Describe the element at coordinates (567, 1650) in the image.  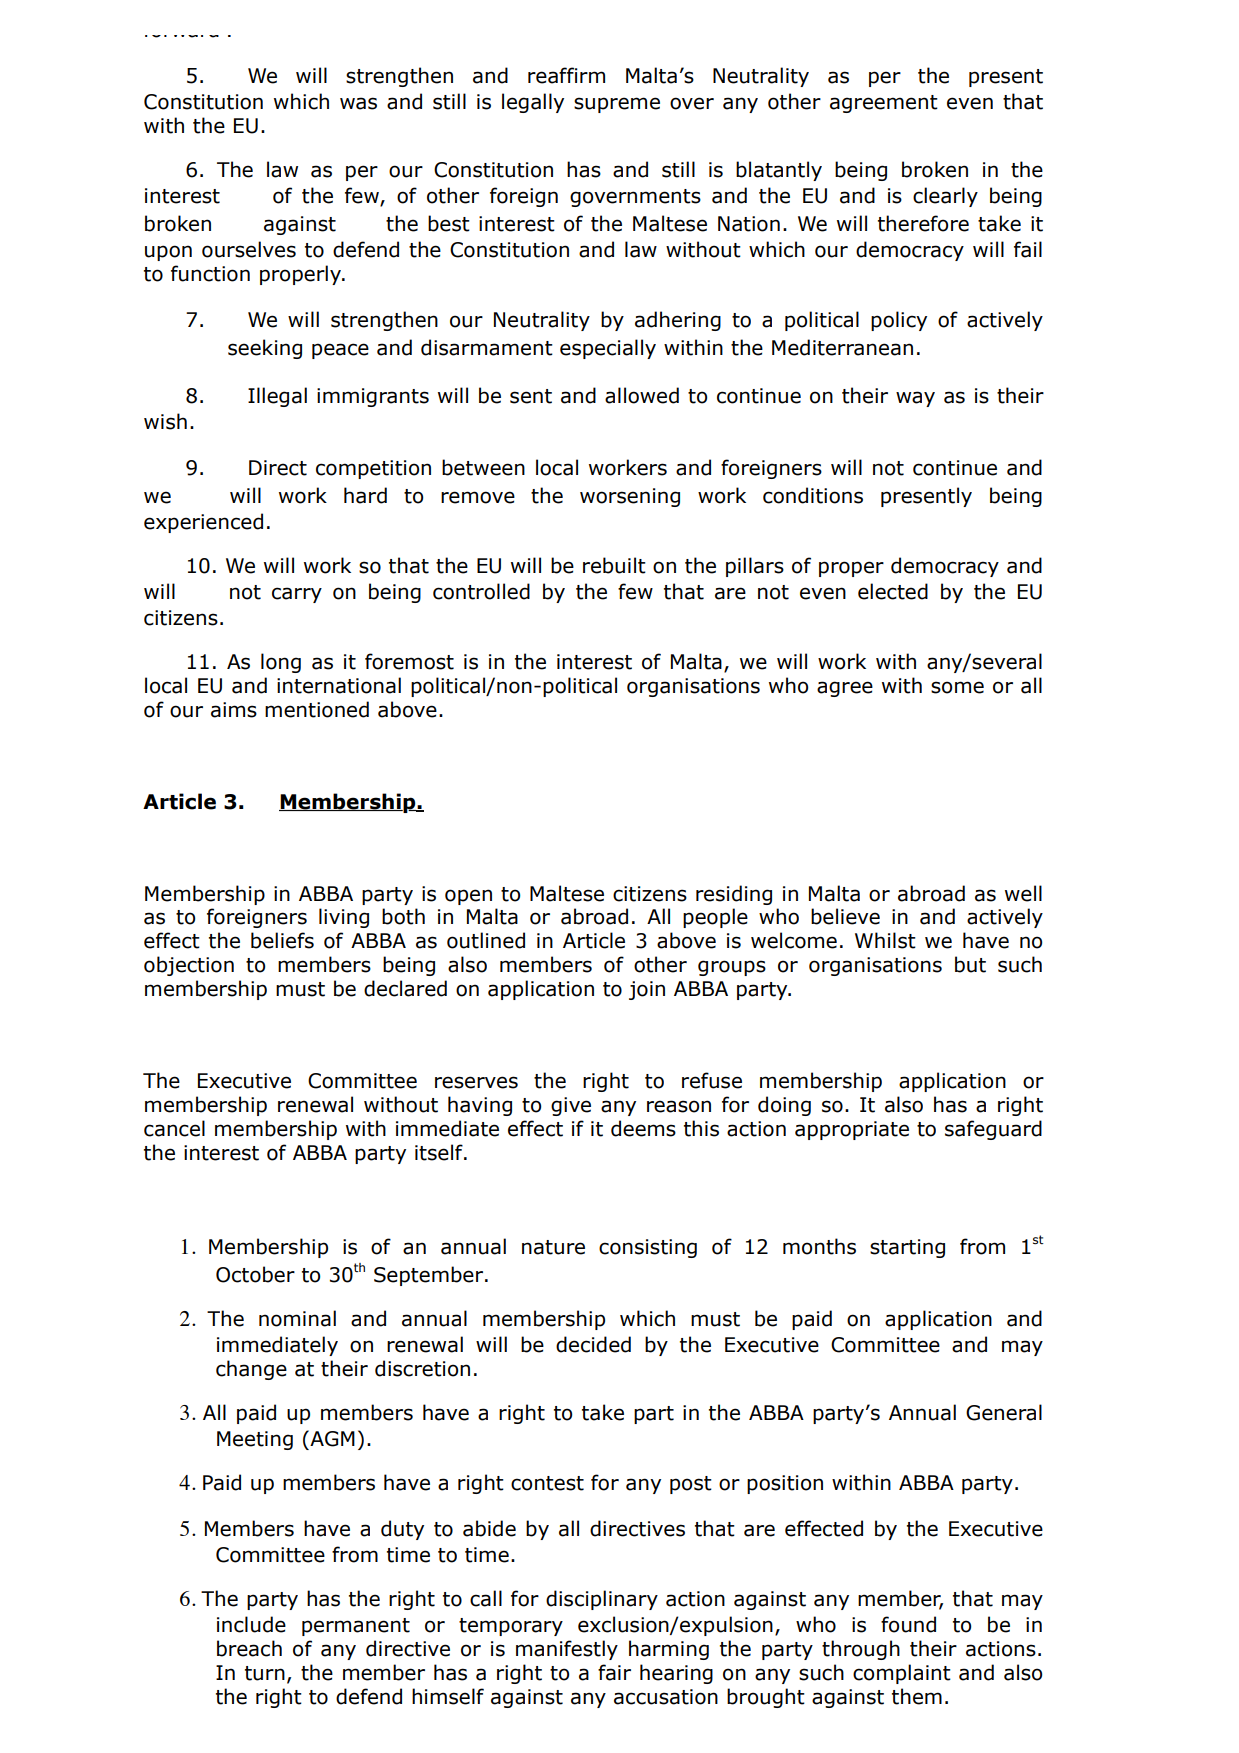
I see `manifestly` at that location.
